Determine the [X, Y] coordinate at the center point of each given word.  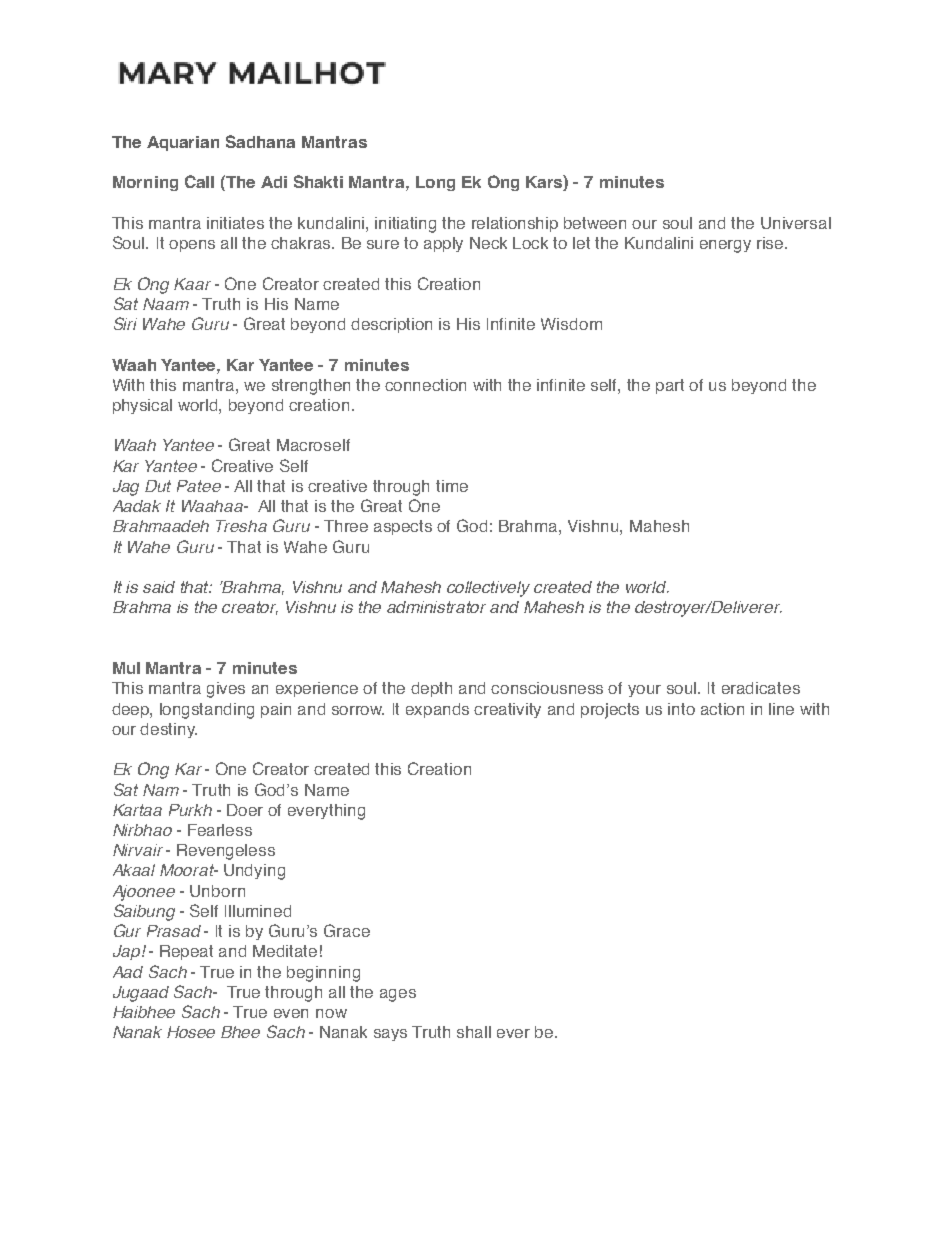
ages [398, 995]
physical [142, 406]
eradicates [761, 688]
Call [199, 181]
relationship [515, 224]
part [670, 386]
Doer [245, 810]
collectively [488, 589]
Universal [796, 223]
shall [474, 1032]
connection [425, 385]
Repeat [186, 952]
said [159, 587]
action [722, 709]
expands [437, 710]
